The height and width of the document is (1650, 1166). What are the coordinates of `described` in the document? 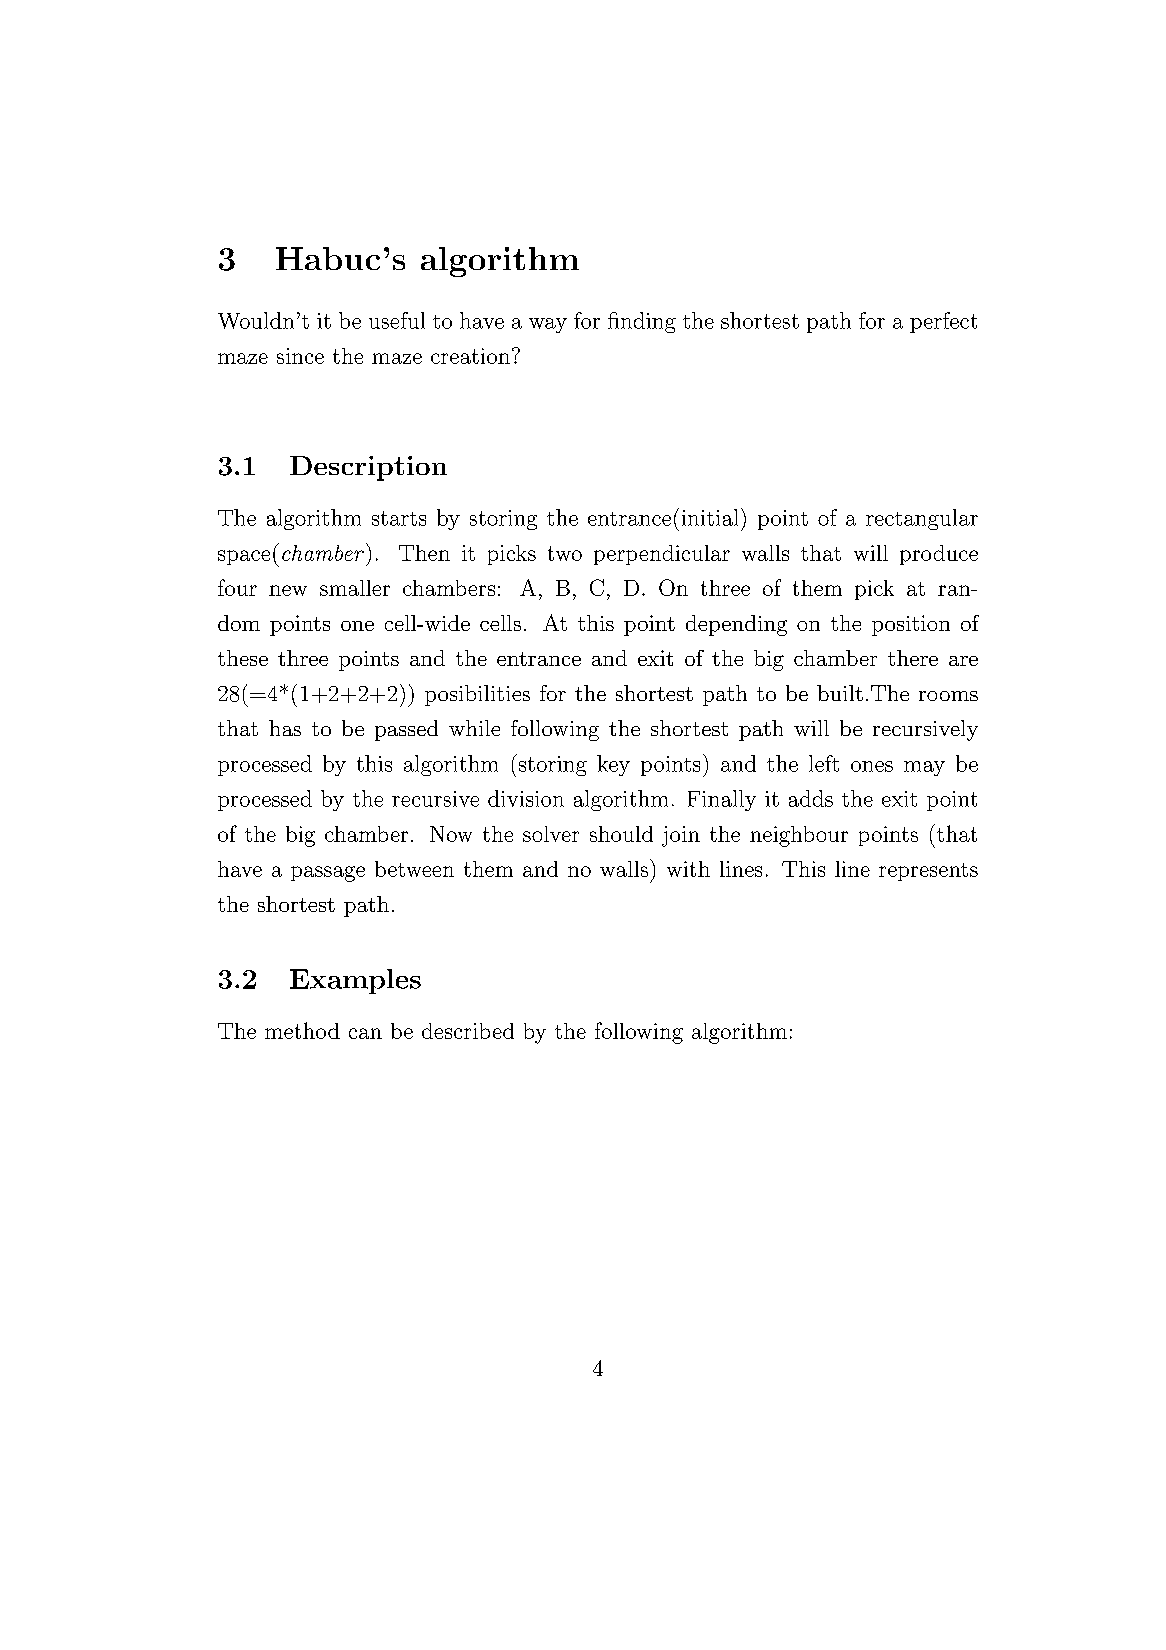 It's located at (468, 1031).
